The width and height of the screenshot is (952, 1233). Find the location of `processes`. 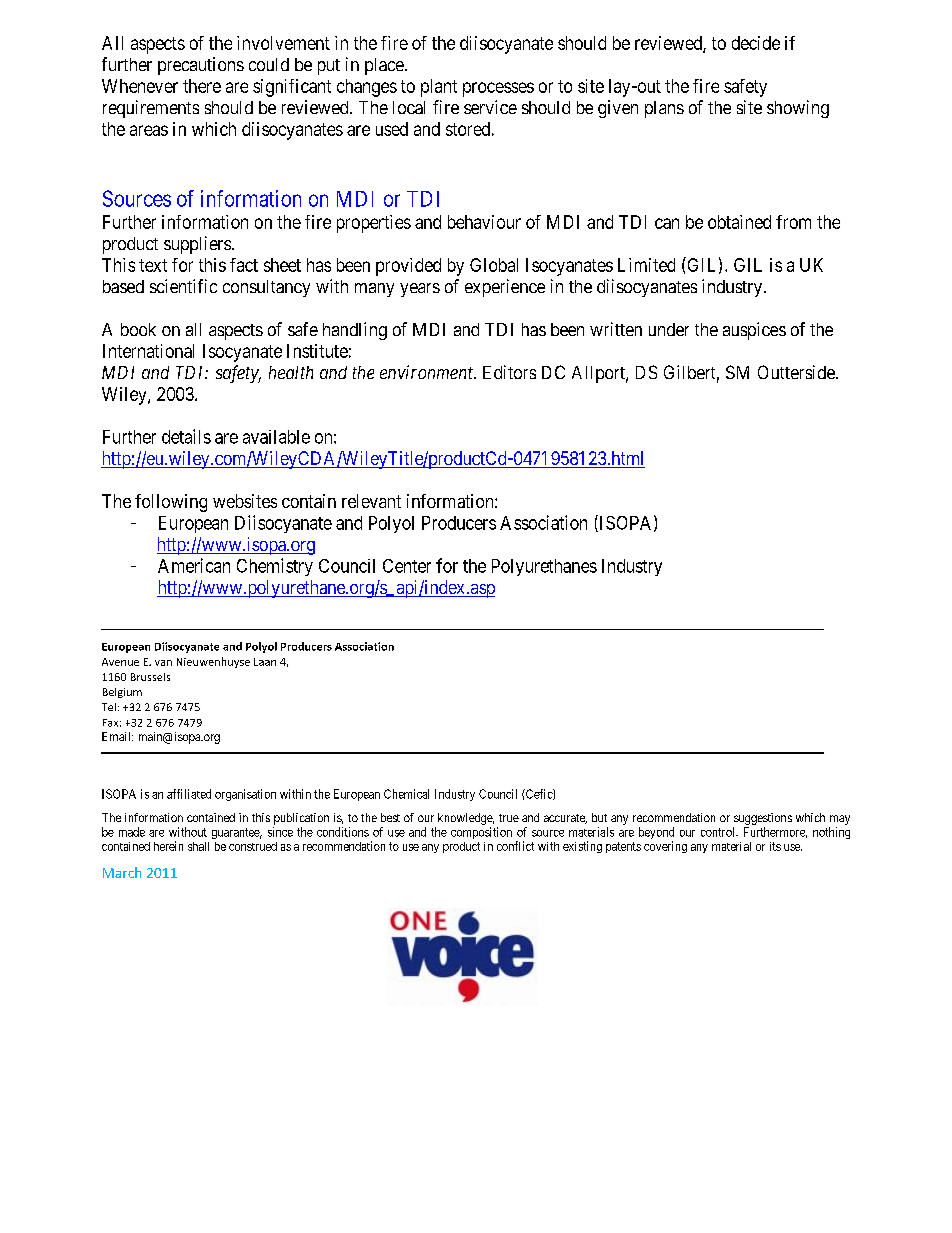

processes is located at coordinates (498, 89).
